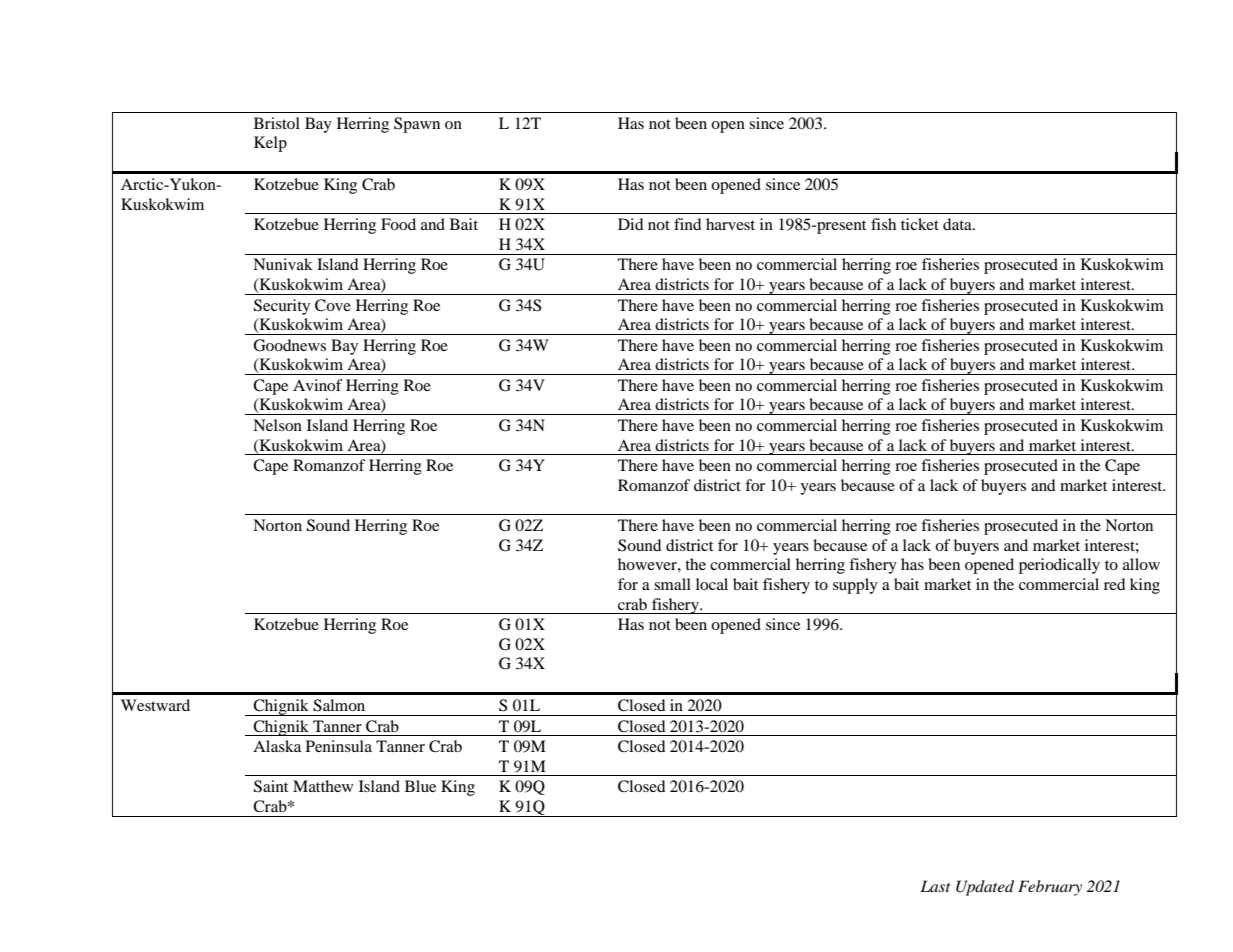  Describe the element at coordinates (958, 224) in the document. I see `data` at that location.
